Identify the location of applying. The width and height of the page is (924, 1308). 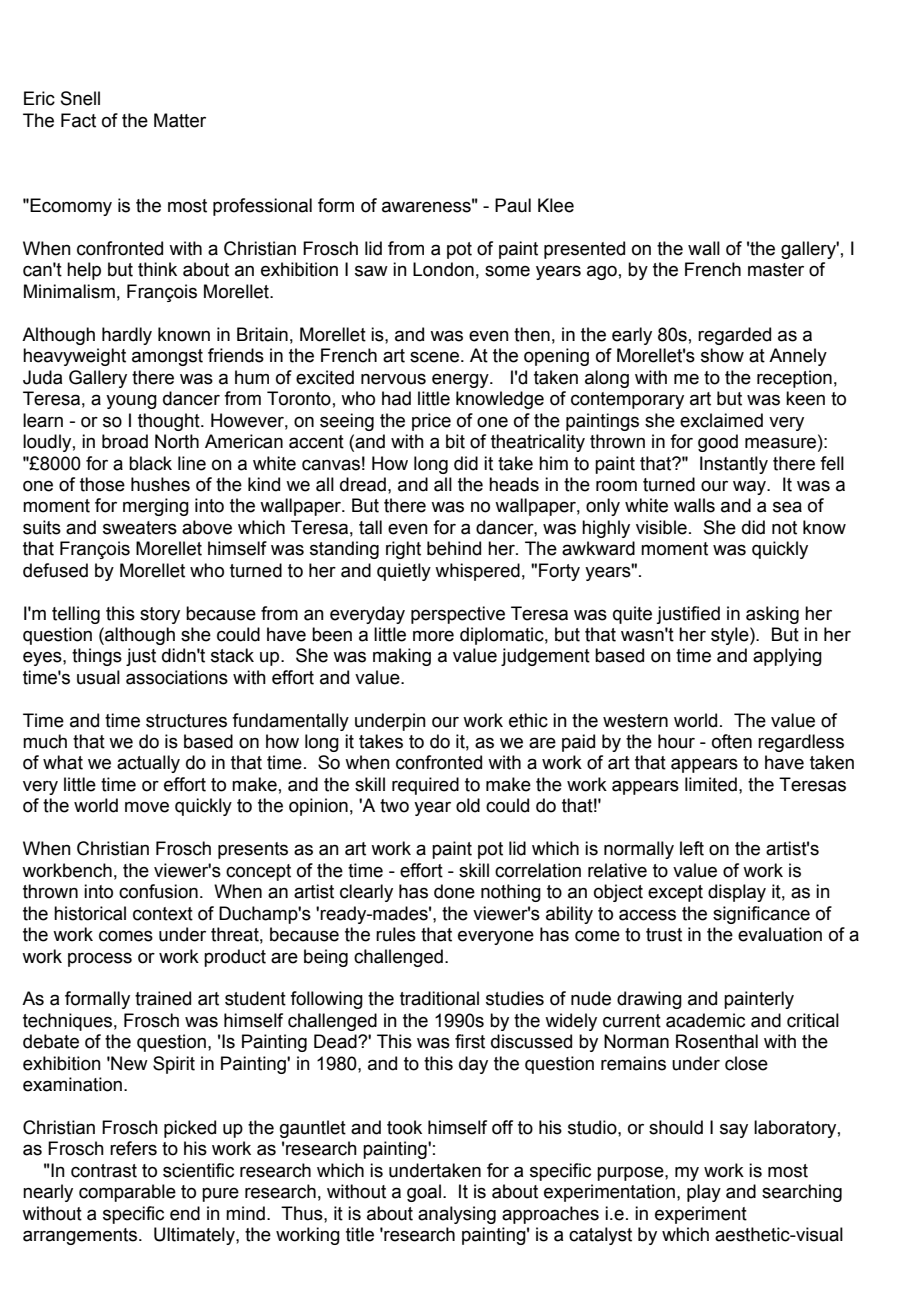
(787, 657).
